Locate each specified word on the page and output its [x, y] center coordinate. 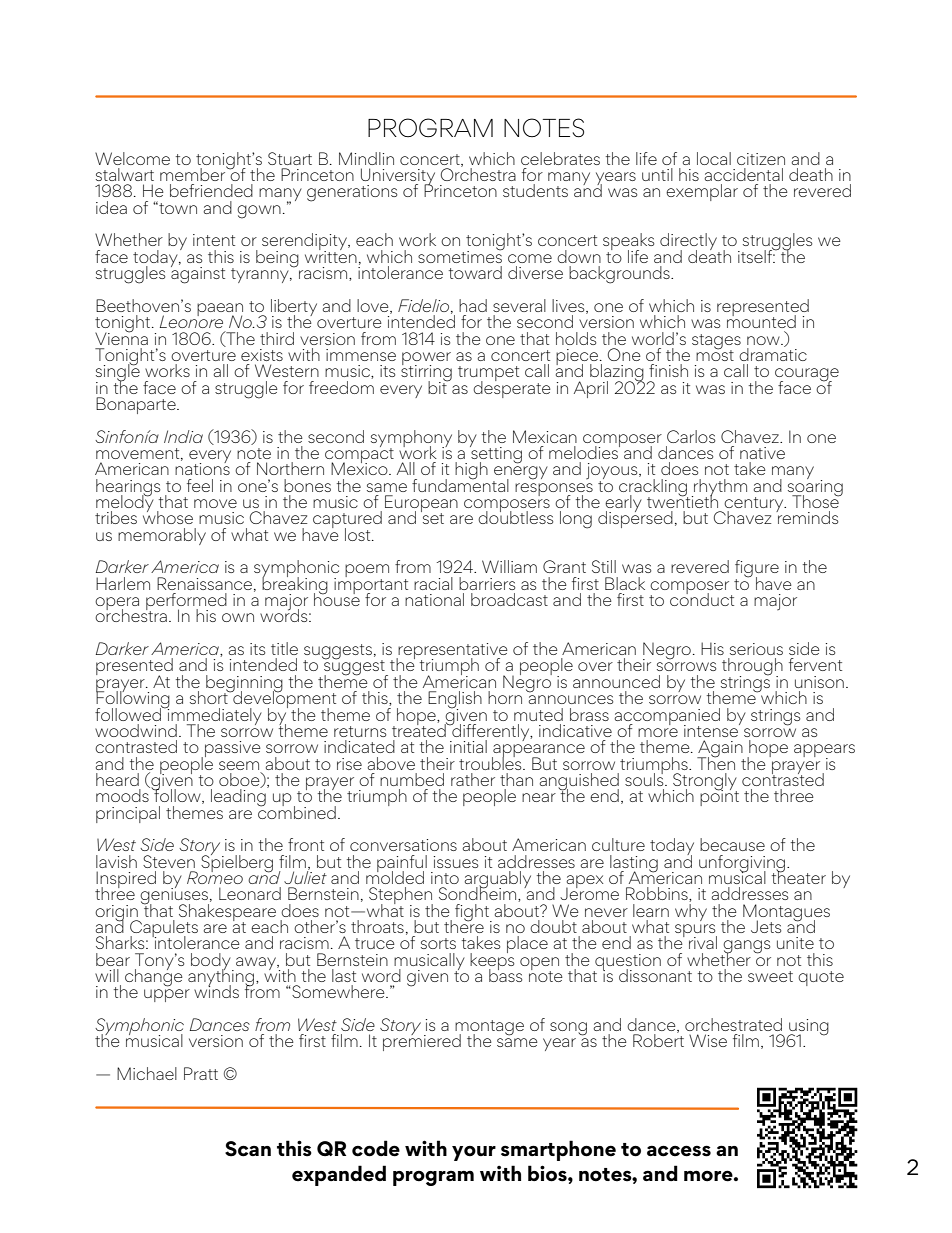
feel [200, 485]
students [535, 190]
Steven [169, 861]
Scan [248, 1149]
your [474, 1153]
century [754, 506]
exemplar [702, 192]
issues [456, 862]
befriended [211, 190]
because [732, 844]
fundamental [460, 484]
